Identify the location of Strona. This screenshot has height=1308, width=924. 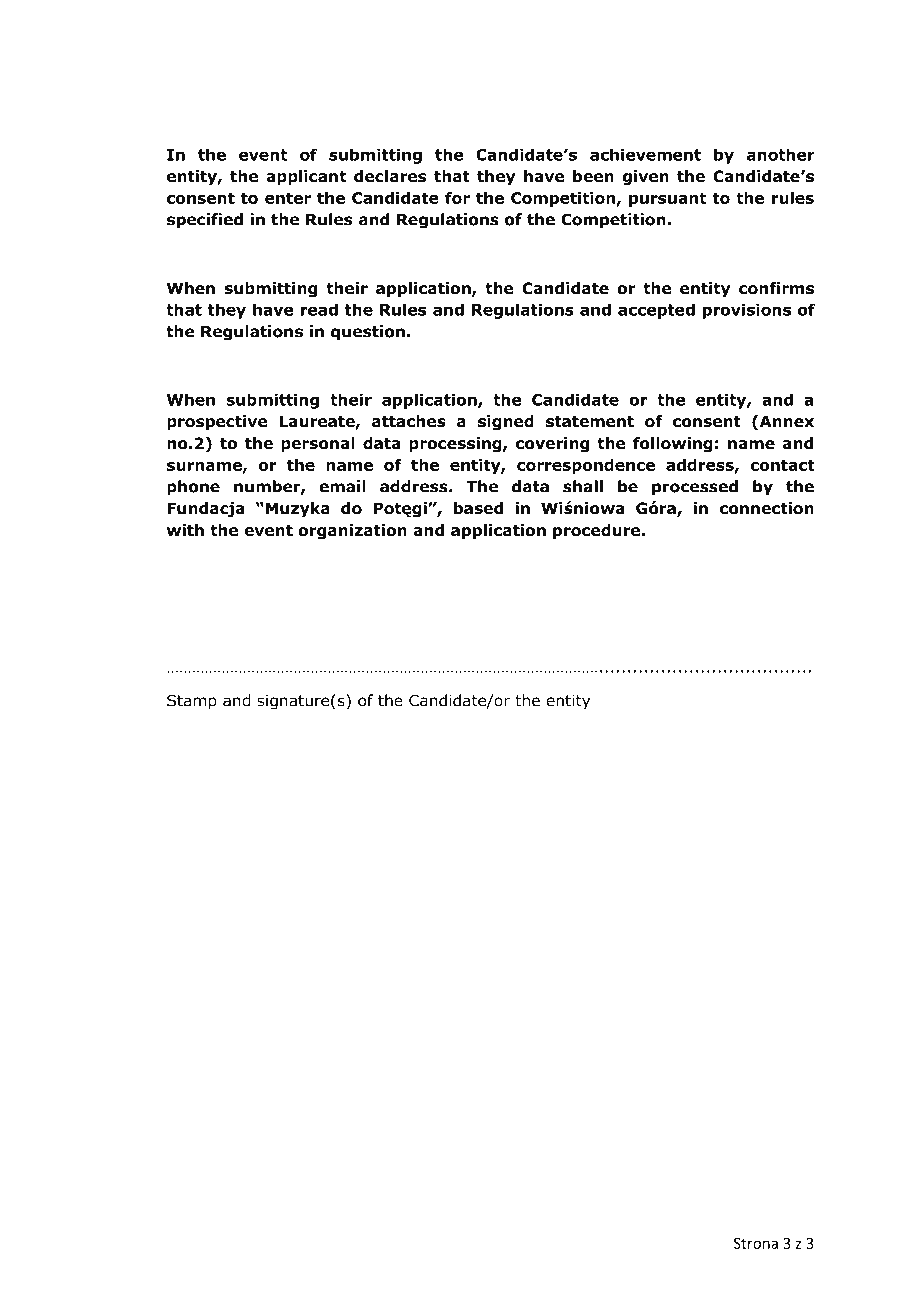
(756, 1243).
